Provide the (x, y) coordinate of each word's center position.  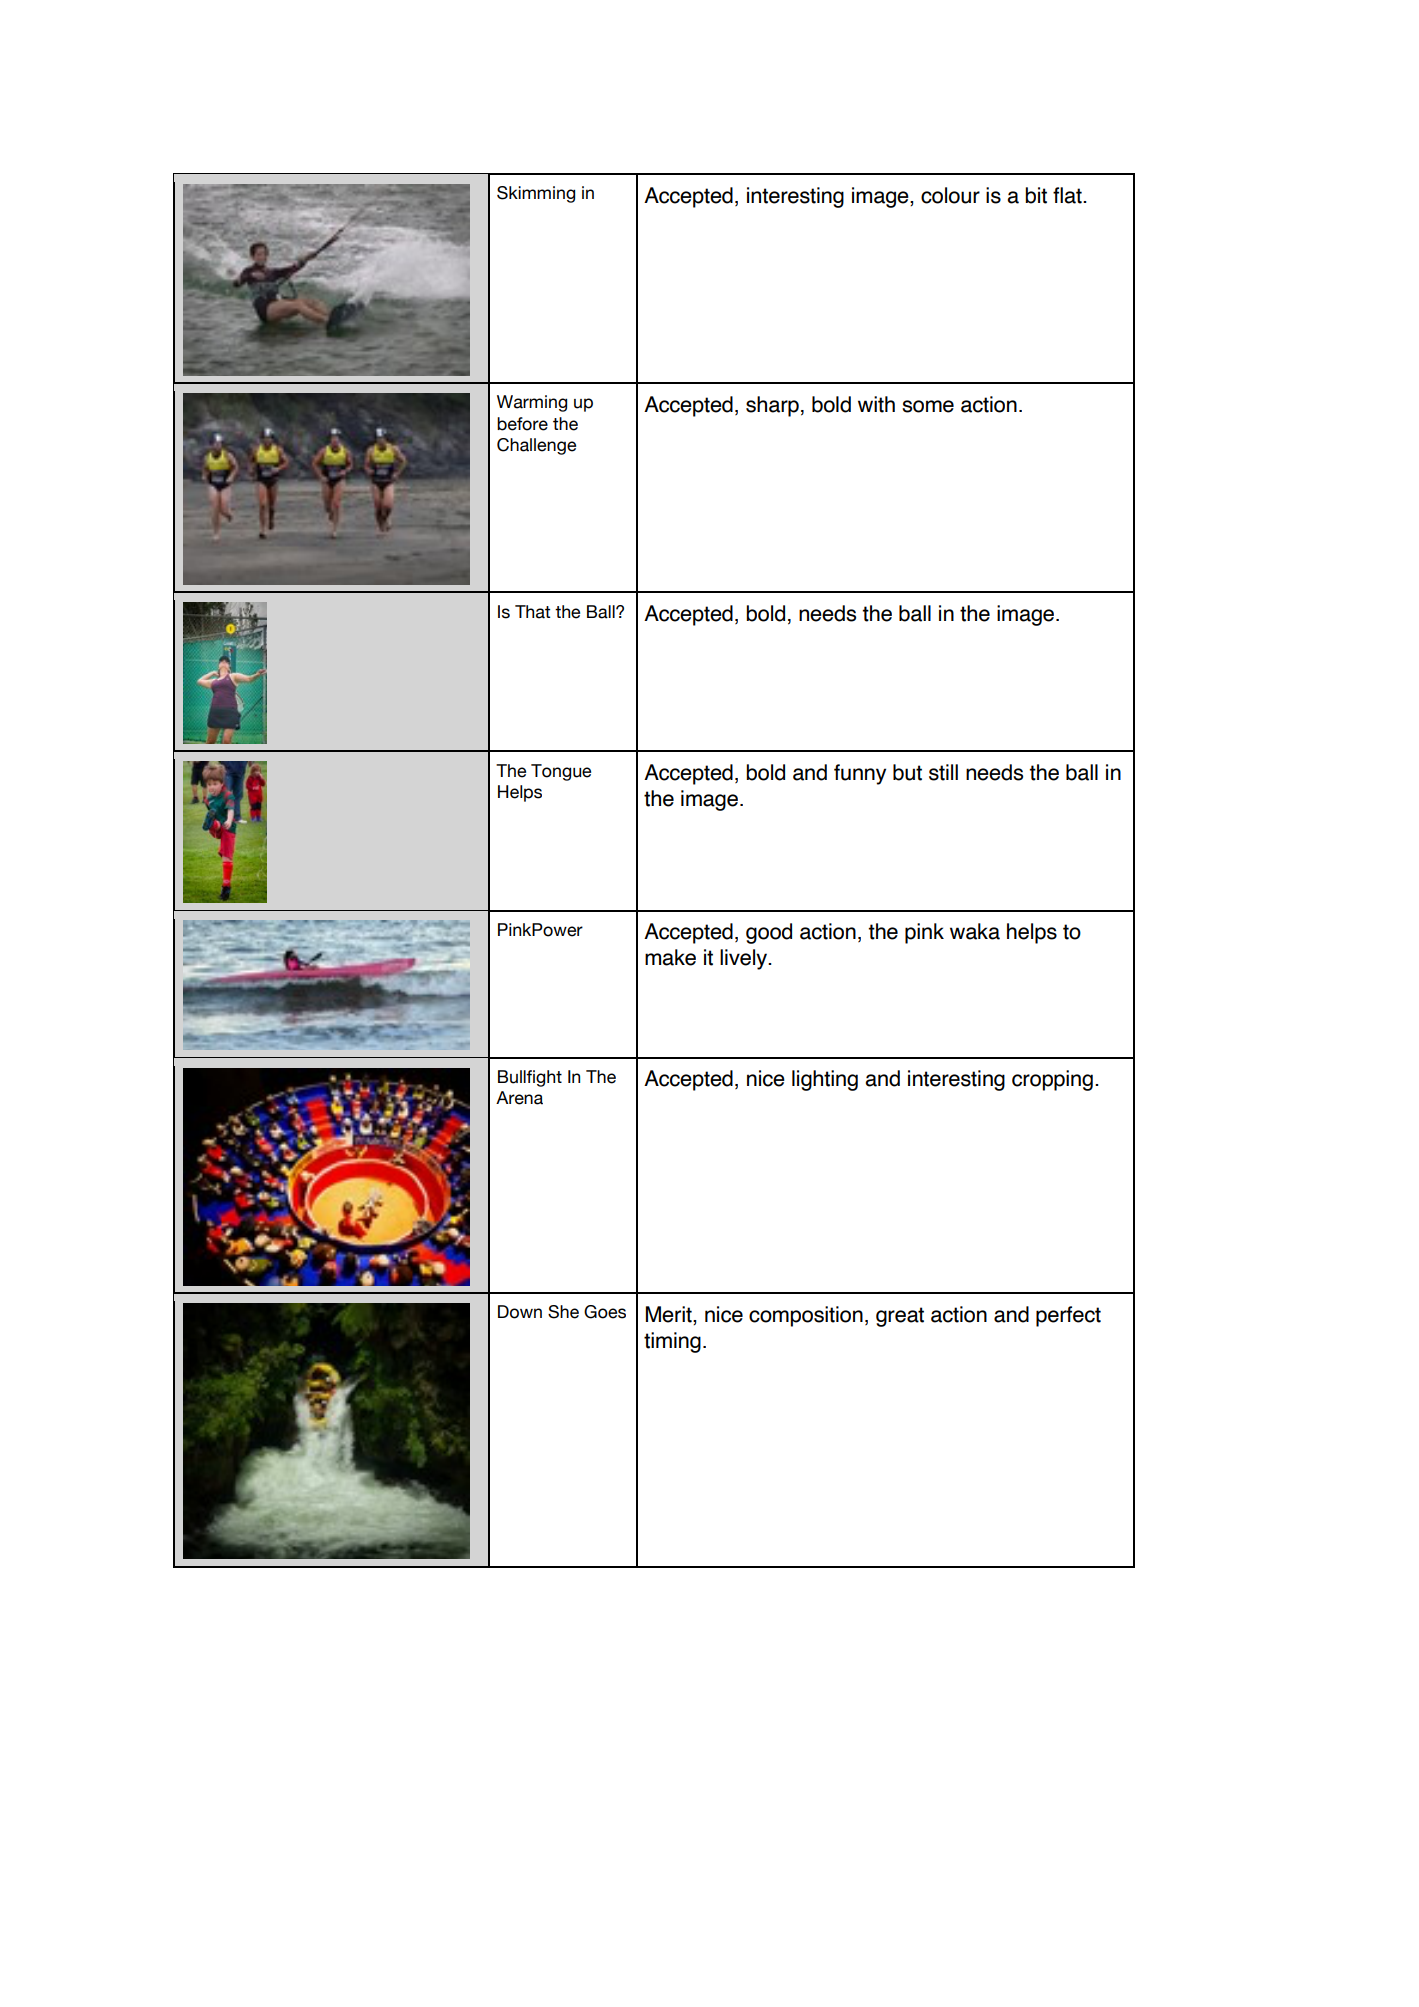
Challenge (536, 446)
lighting (825, 1080)
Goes (605, 1312)
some (928, 406)
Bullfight (530, 1078)
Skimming (536, 194)
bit (1036, 195)
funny (860, 774)
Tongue (561, 772)
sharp (772, 406)
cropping (1052, 1080)
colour (950, 195)
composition (806, 1316)
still (943, 772)
